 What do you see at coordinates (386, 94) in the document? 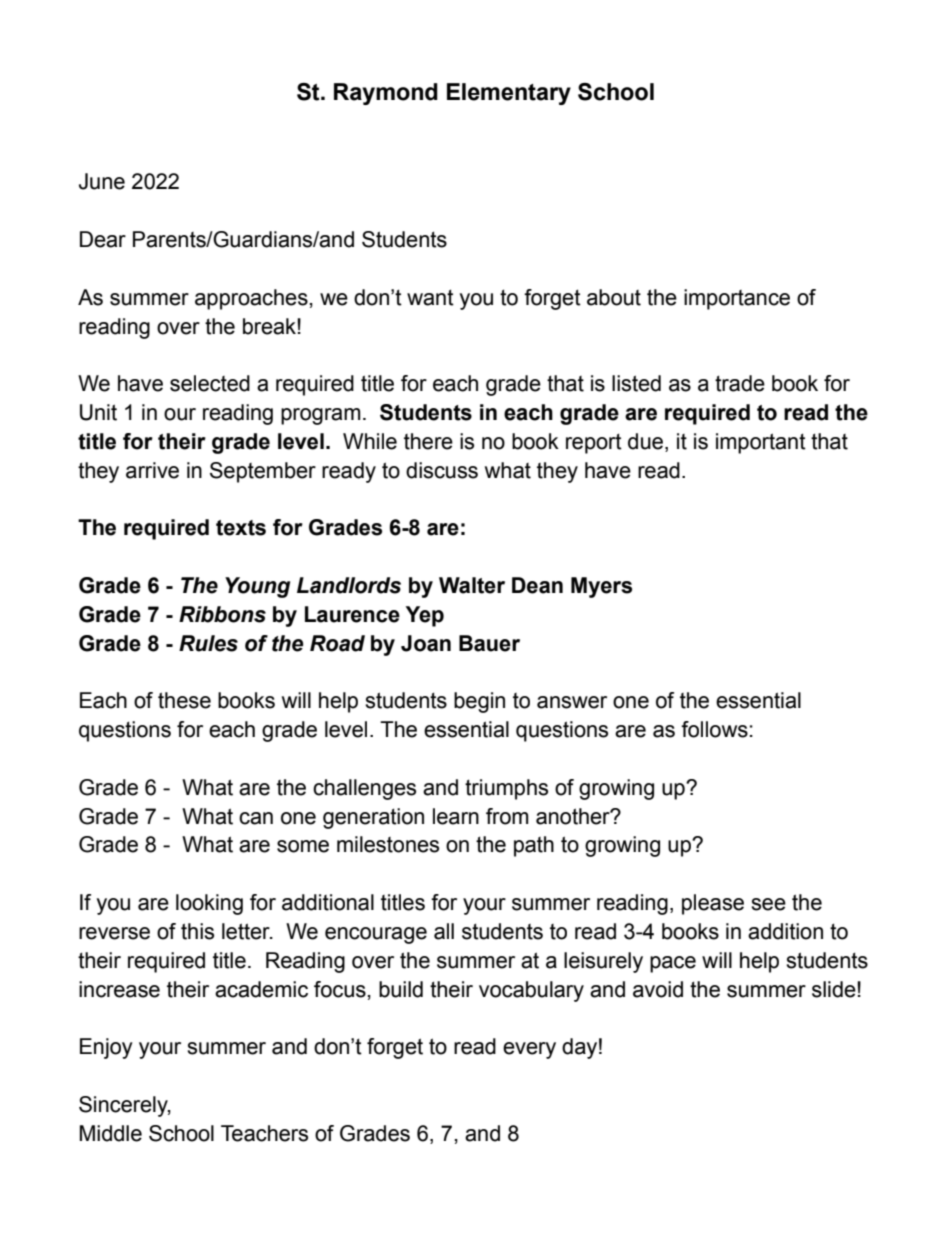
I see `Raymond` at bounding box center [386, 94].
